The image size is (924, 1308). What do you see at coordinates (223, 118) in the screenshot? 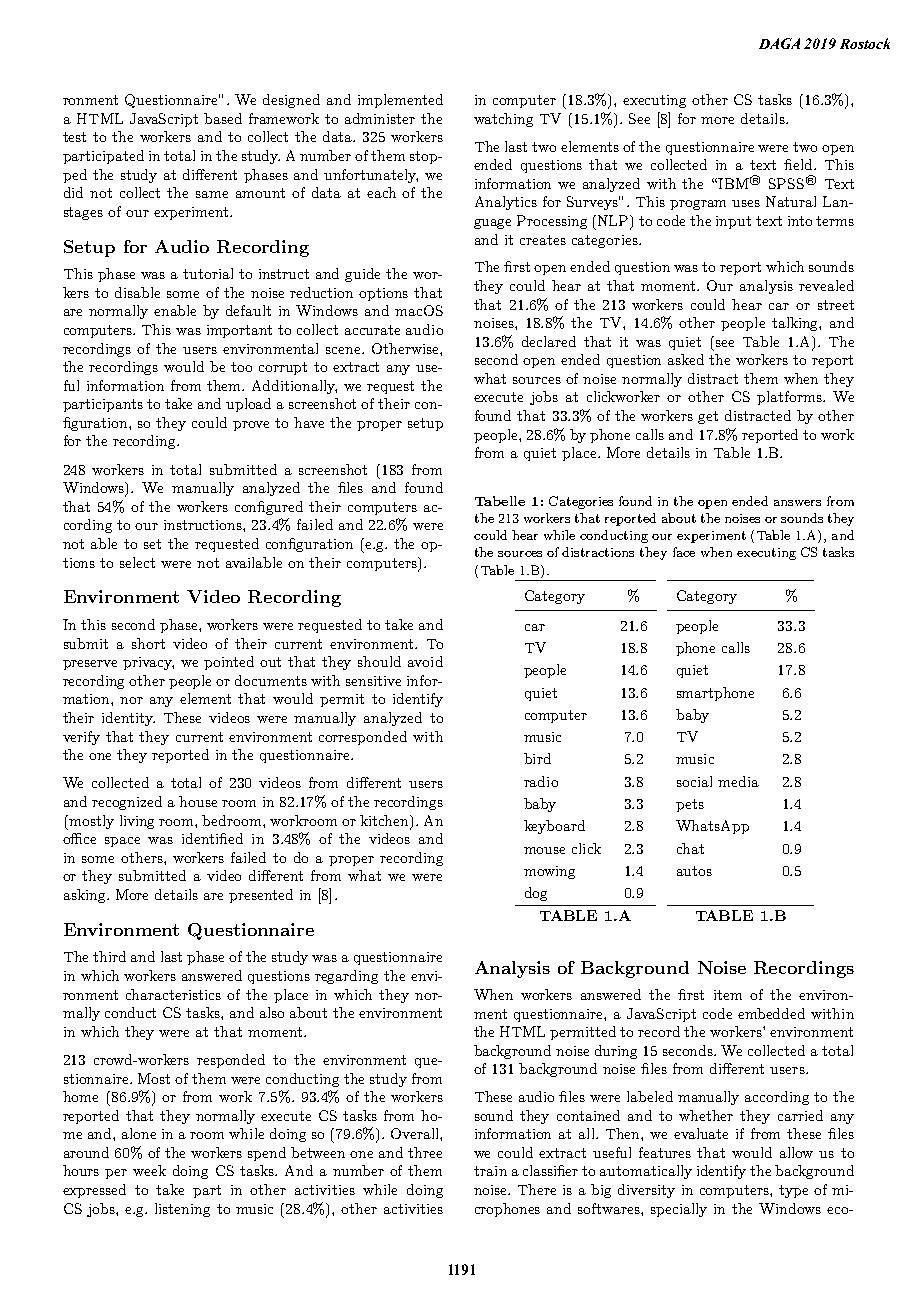
I see `based` at bounding box center [223, 118].
